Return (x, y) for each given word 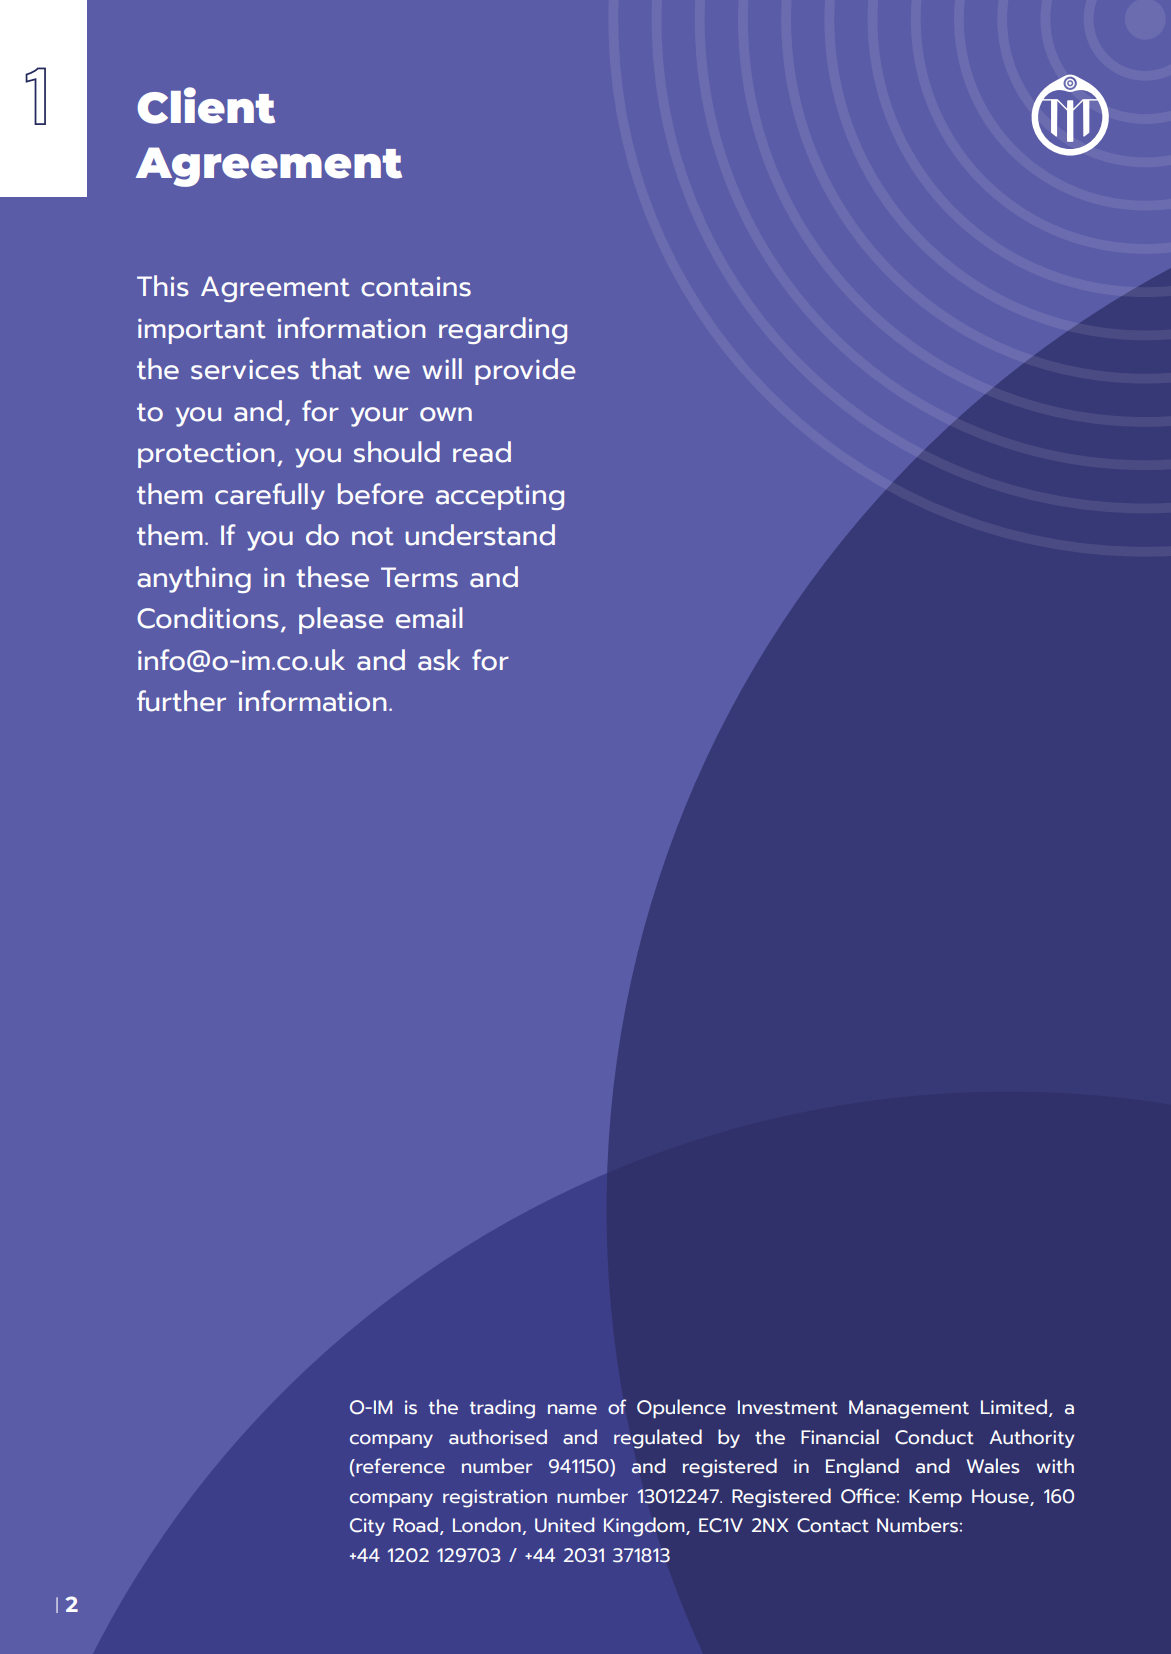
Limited (1015, 1408)
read (482, 452)
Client (206, 105)
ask (439, 660)
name (572, 1409)
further (181, 701)
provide (525, 371)
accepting (500, 497)
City (367, 1527)
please (341, 620)
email (429, 618)
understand (480, 535)
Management (909, 1409)
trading (502, 1409)
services (245, 369)
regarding (503, 330)
